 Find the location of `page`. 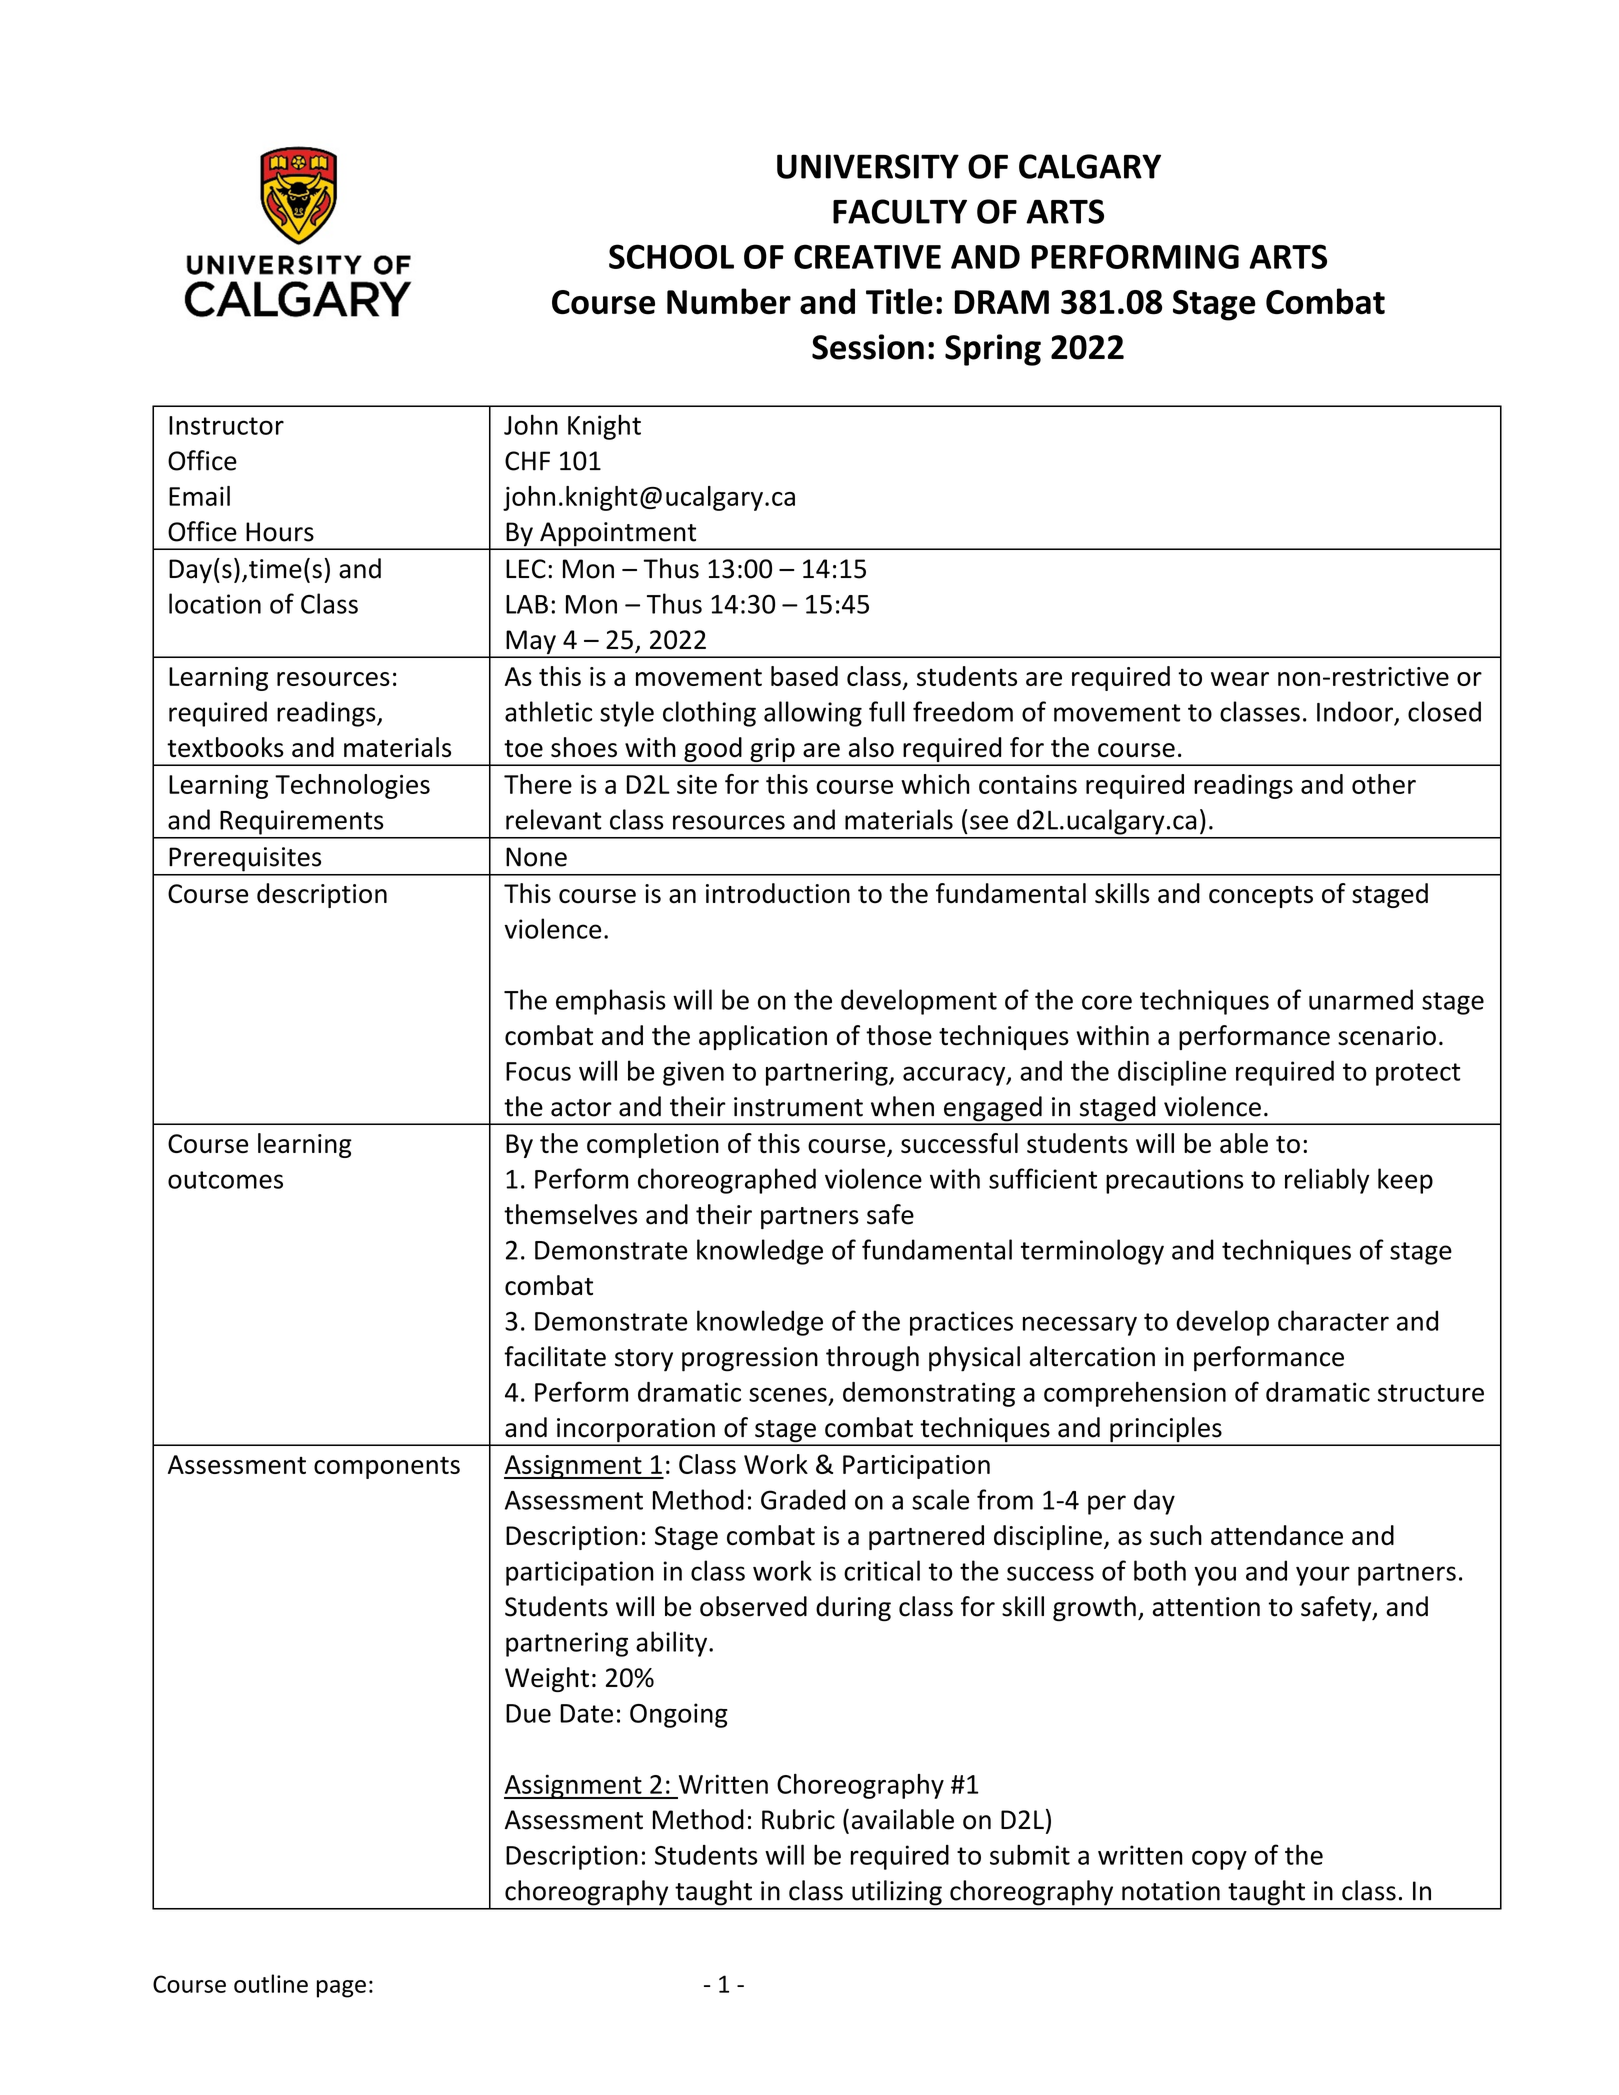

page is located at coordinates (341, 1989).
